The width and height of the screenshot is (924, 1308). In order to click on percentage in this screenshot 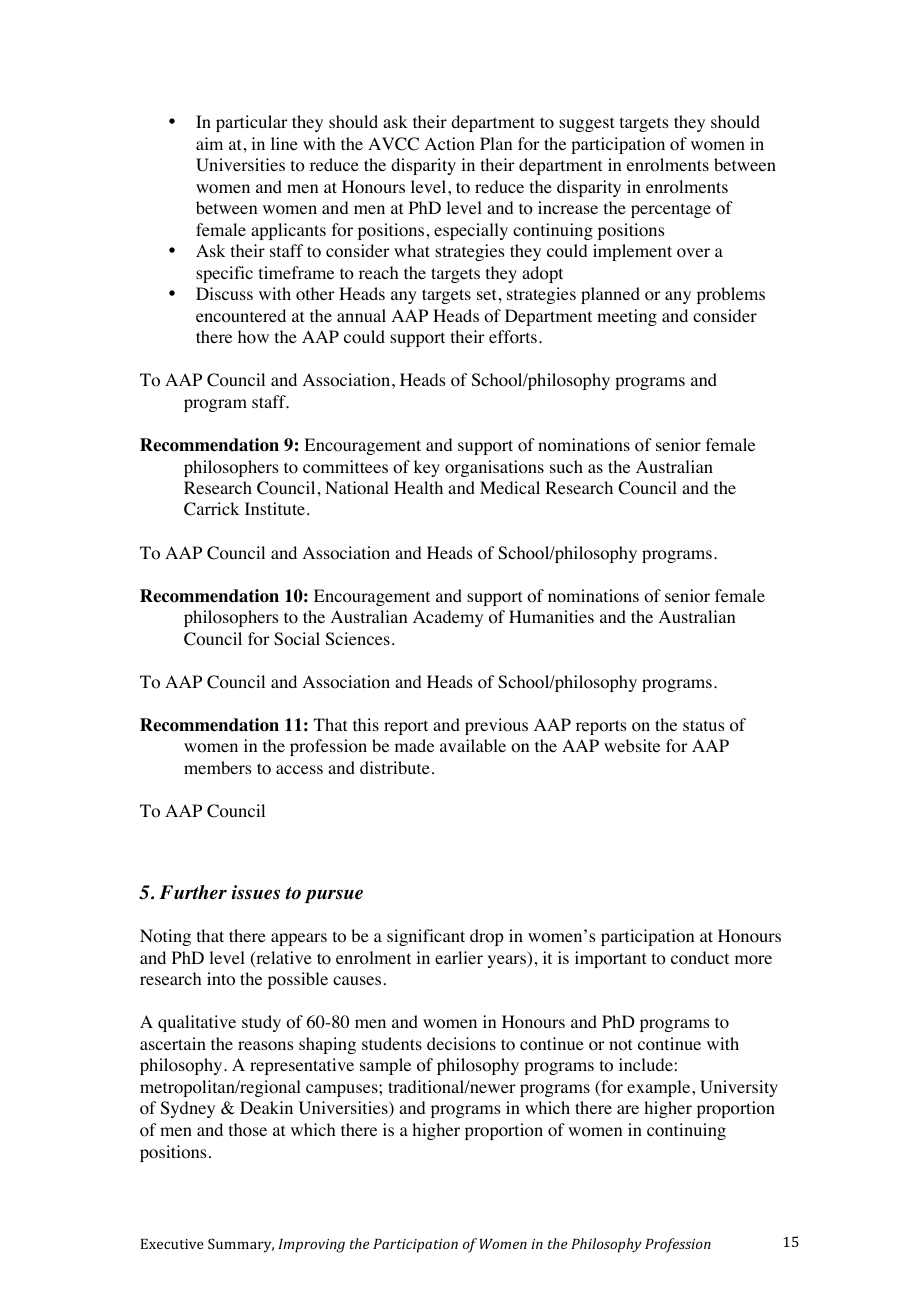, I will do `click(671, 210)`.
